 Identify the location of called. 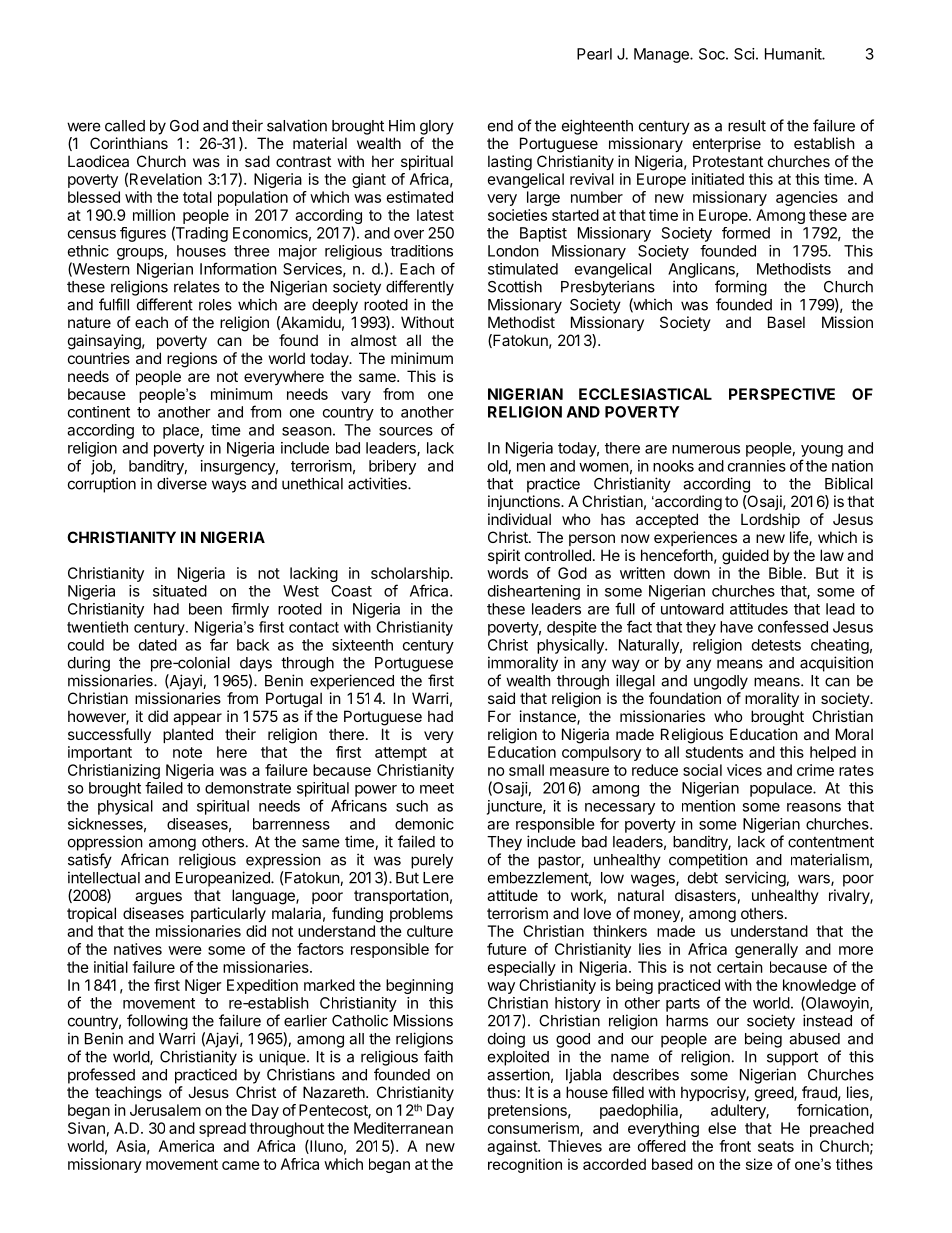
(125, 126).
